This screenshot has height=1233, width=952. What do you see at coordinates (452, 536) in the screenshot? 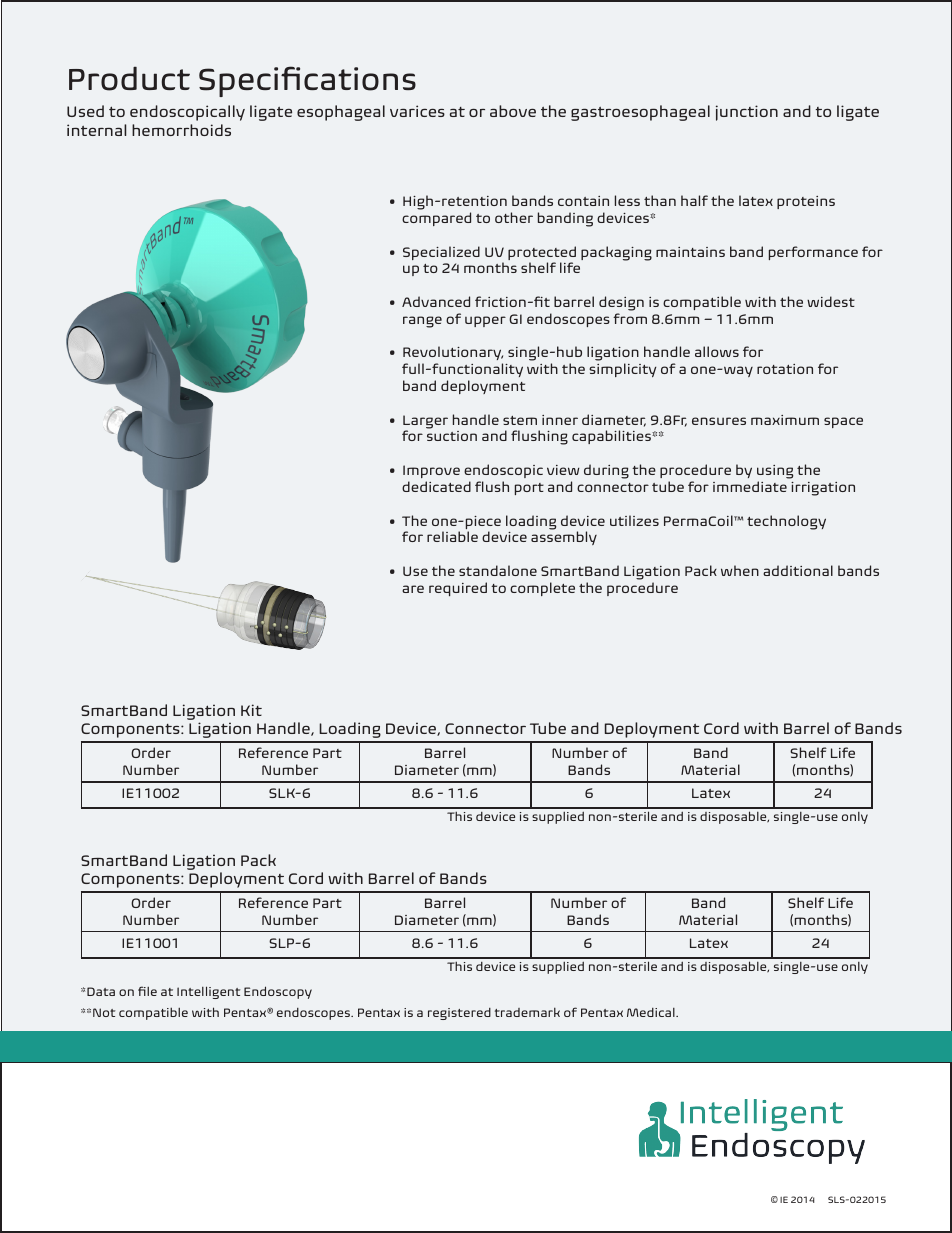
I see `reliable` at bounding box center [452, 536].
